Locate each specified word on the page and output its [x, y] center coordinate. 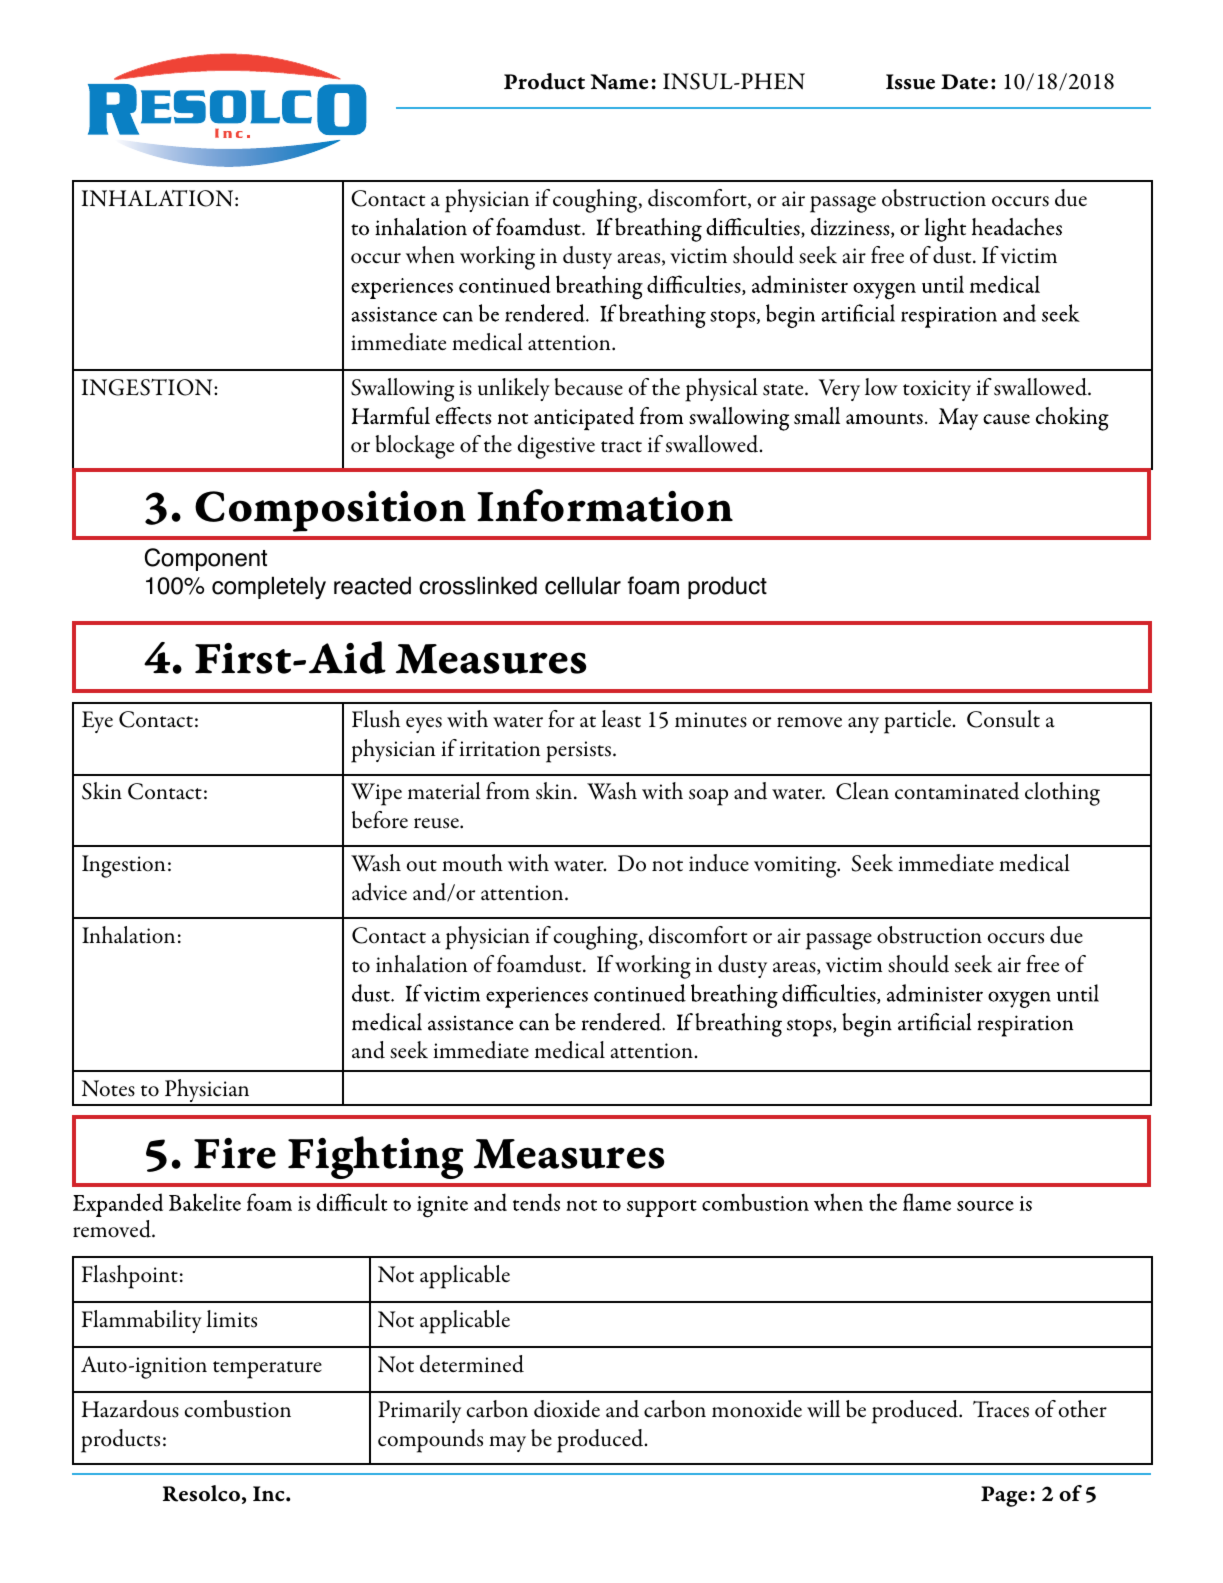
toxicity [937, 390]
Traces [1001, 1409]
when [430, 254]
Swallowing [403, 390]
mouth [472, 863]
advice [379, 892]
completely [269, 587]
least [621, 719]
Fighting [375, 1157]
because [588, 387]
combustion [237, 1409]
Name [619, 82]
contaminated [957, 791]
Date [964, 82]
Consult [1003, 719]
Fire [235, 1153]
